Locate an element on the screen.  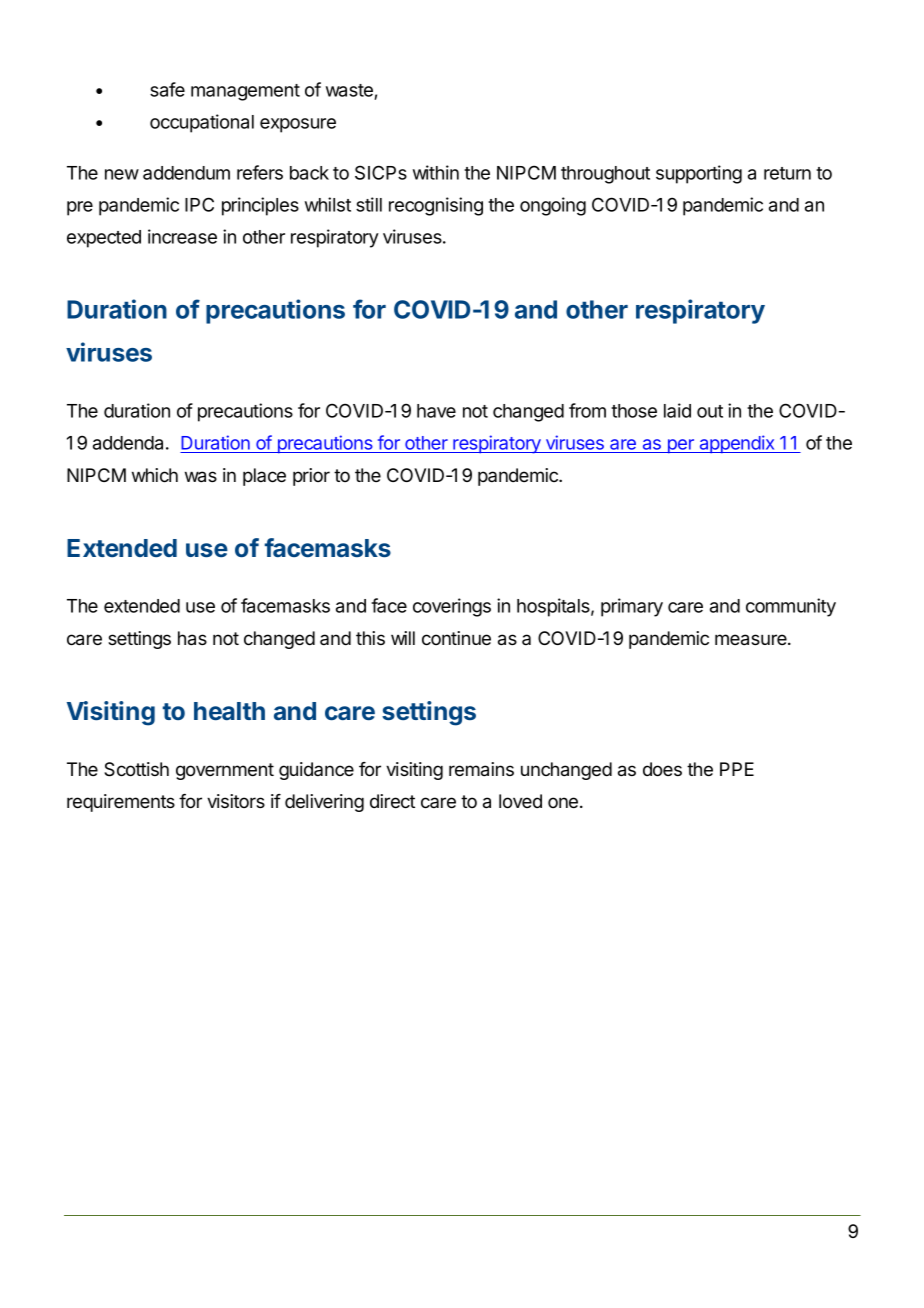
occupational is located at coordinates (202, 123).
